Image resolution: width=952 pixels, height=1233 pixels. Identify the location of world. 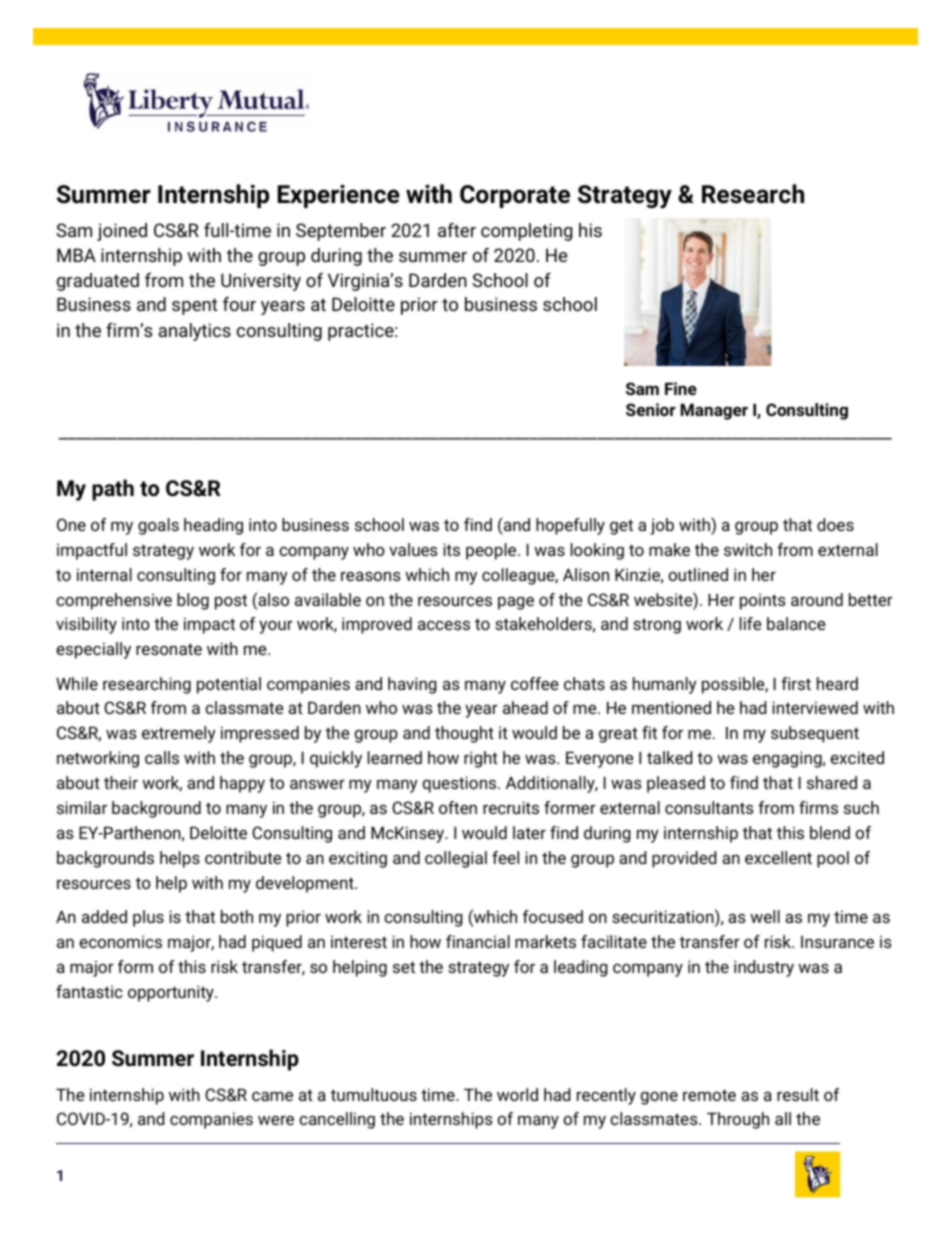
(517, 1094).
